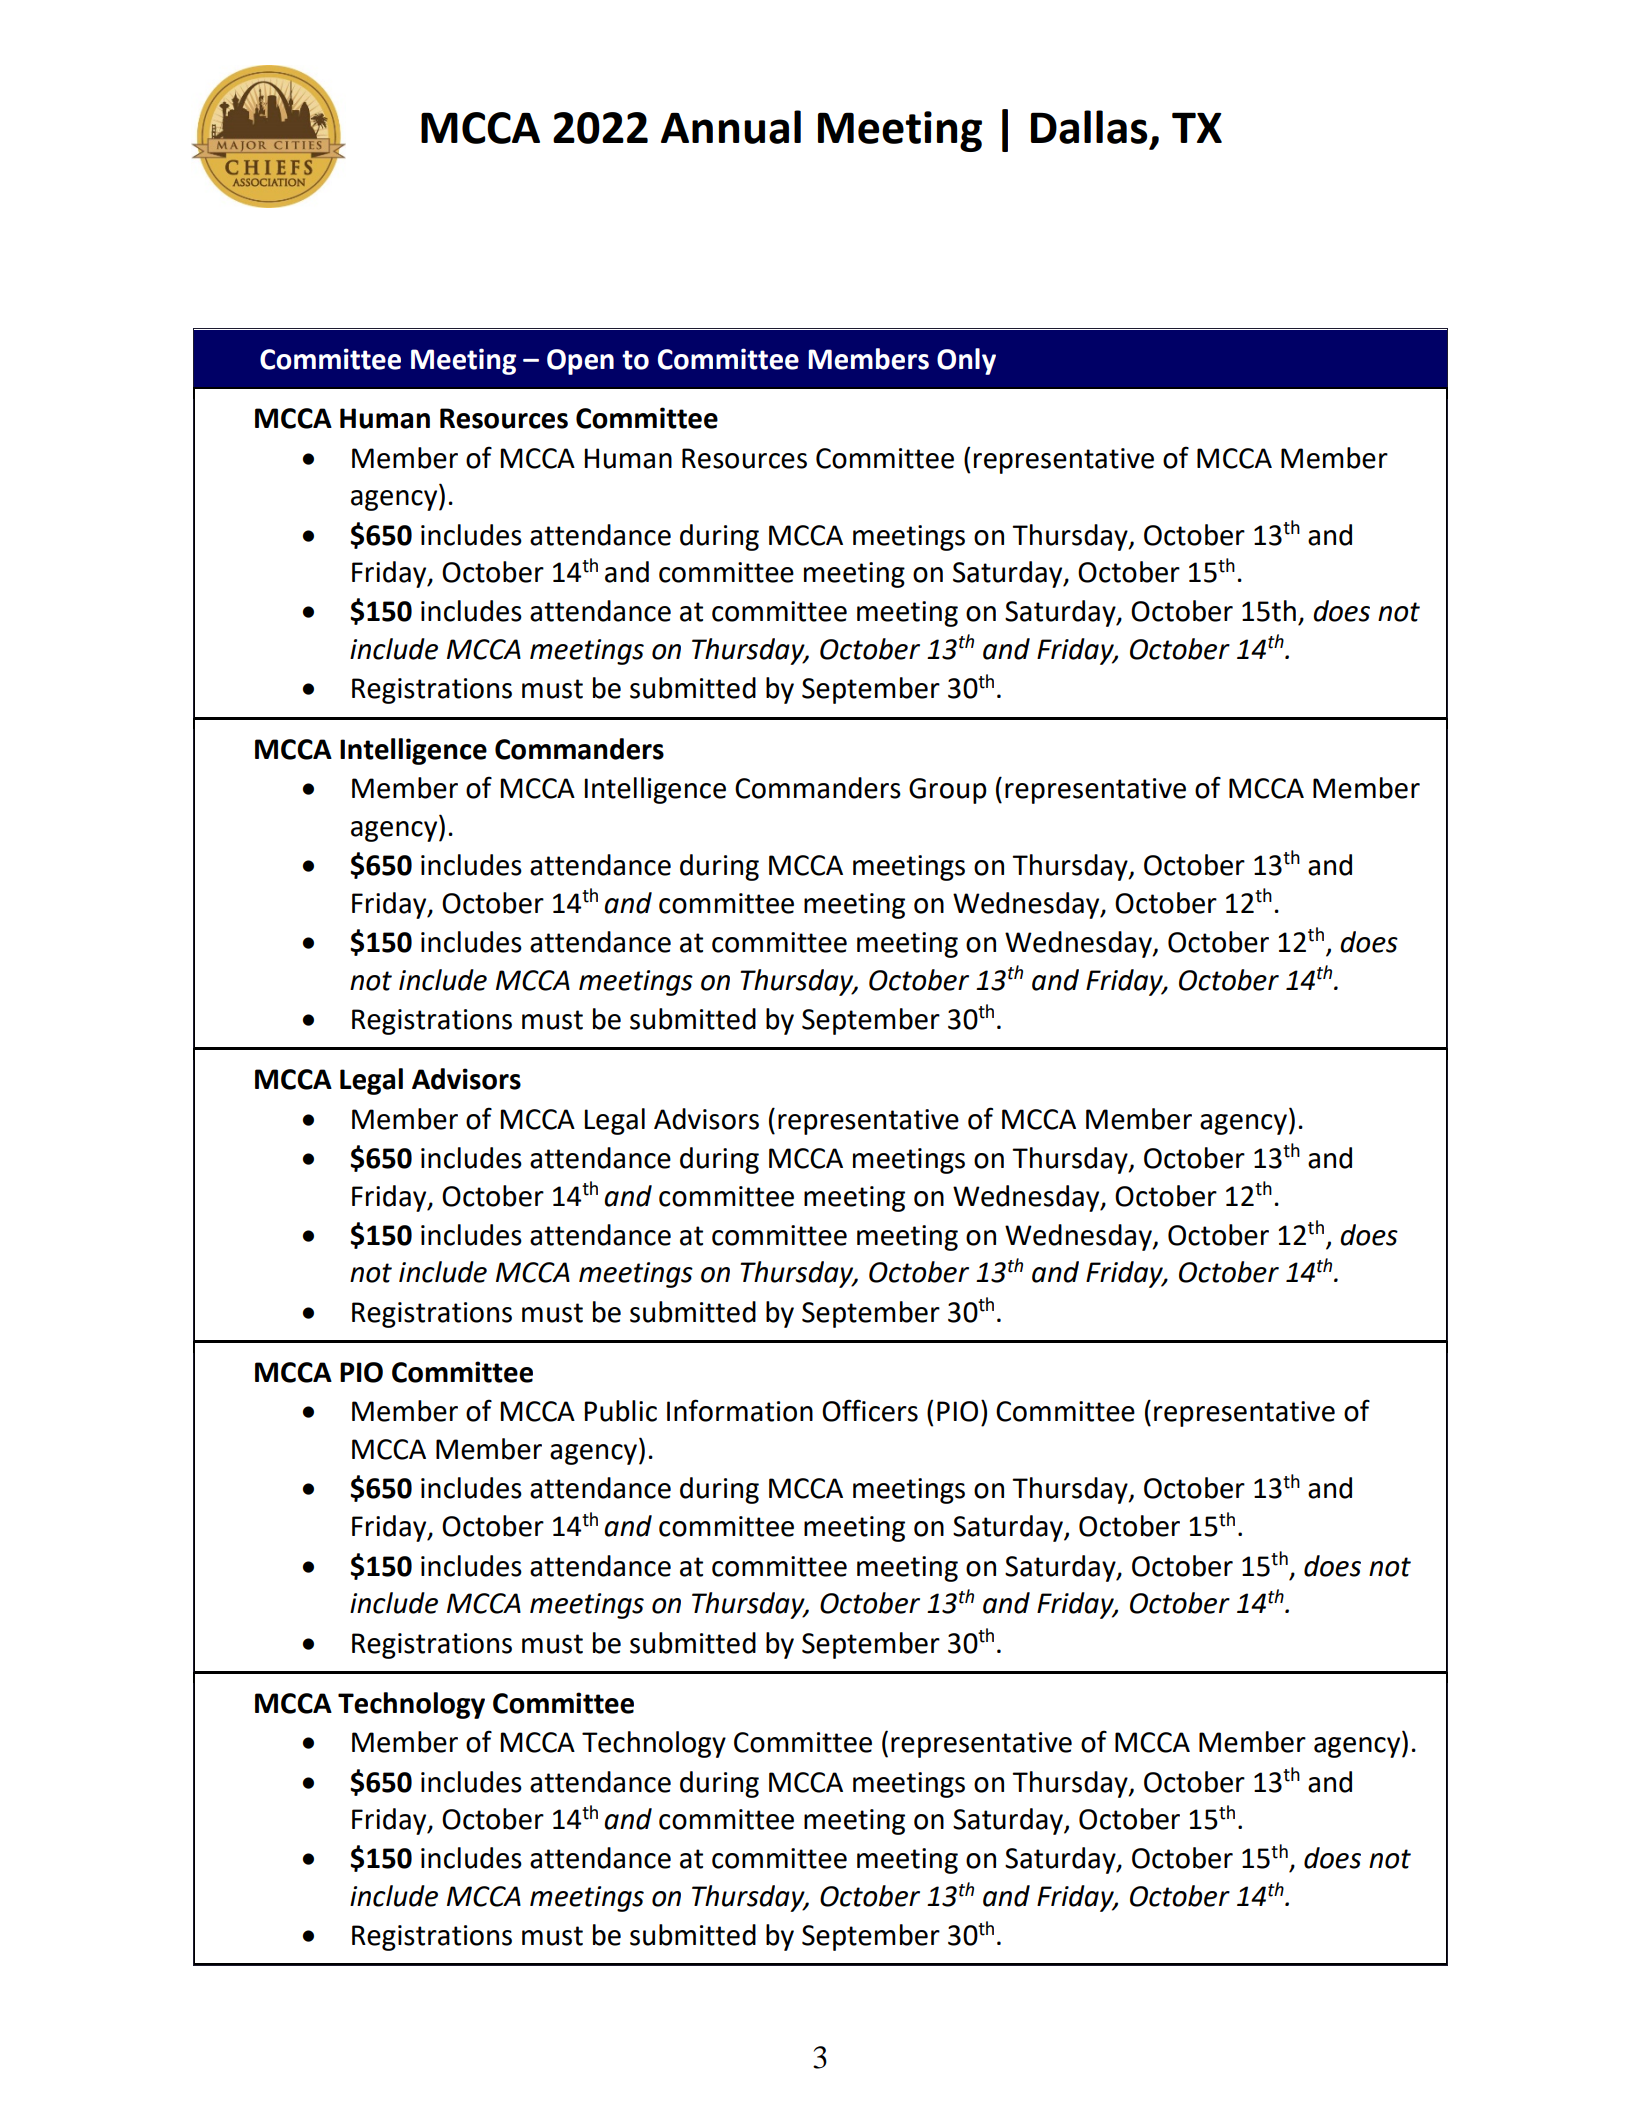 Image resolution: width=1641 pixels, height=2124 pixels. I want to click on Public, so click(621, 1411).
